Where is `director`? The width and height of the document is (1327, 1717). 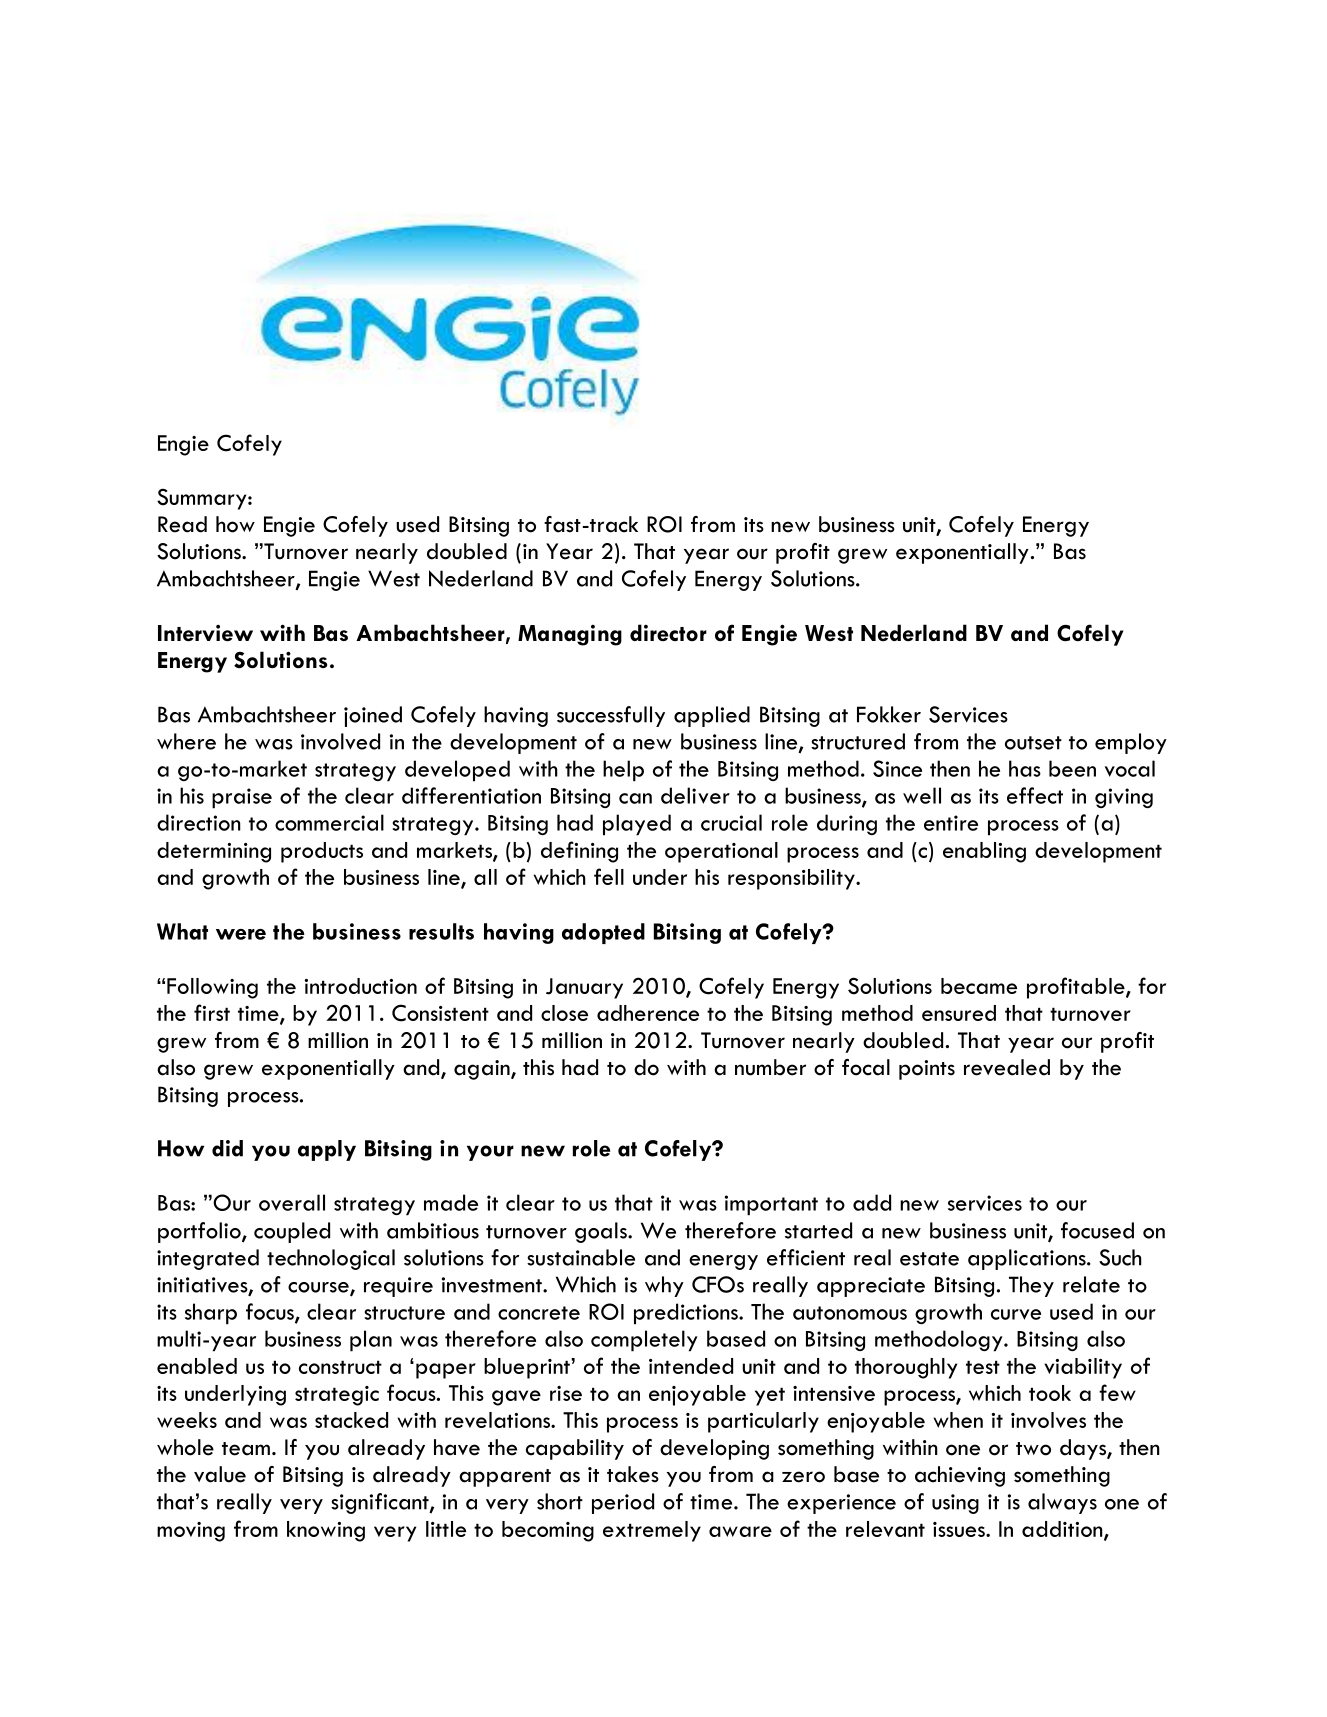 director is located at coordinates (668, 632).
